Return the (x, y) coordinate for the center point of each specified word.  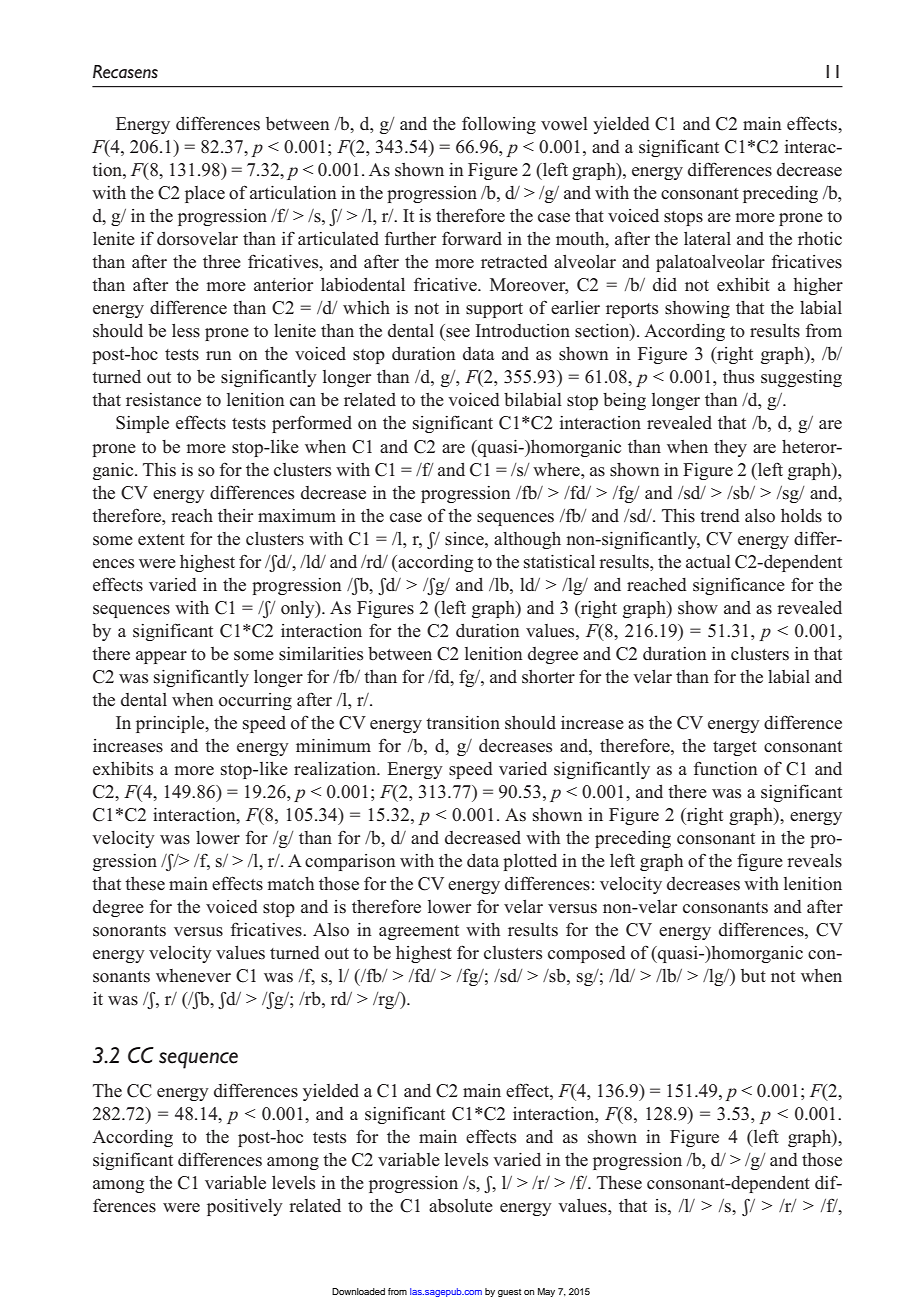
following (499, 125)
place (205, 194)
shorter (548, 677)
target (735, 748)
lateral (707, 238)
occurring (255, 701)
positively (245, 1207)
